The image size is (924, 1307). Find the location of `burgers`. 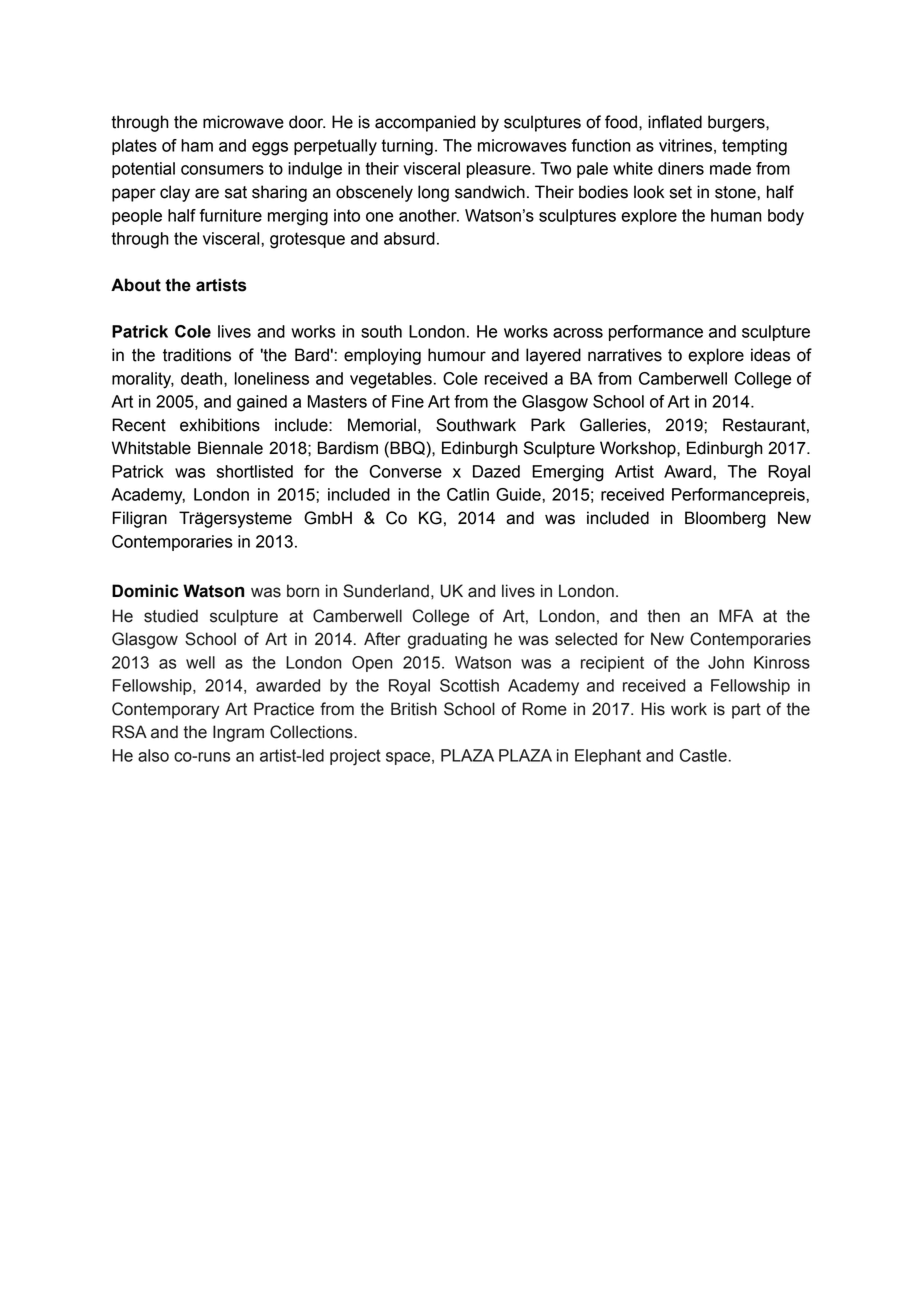

burgers is located at coordinates (737, 123).
